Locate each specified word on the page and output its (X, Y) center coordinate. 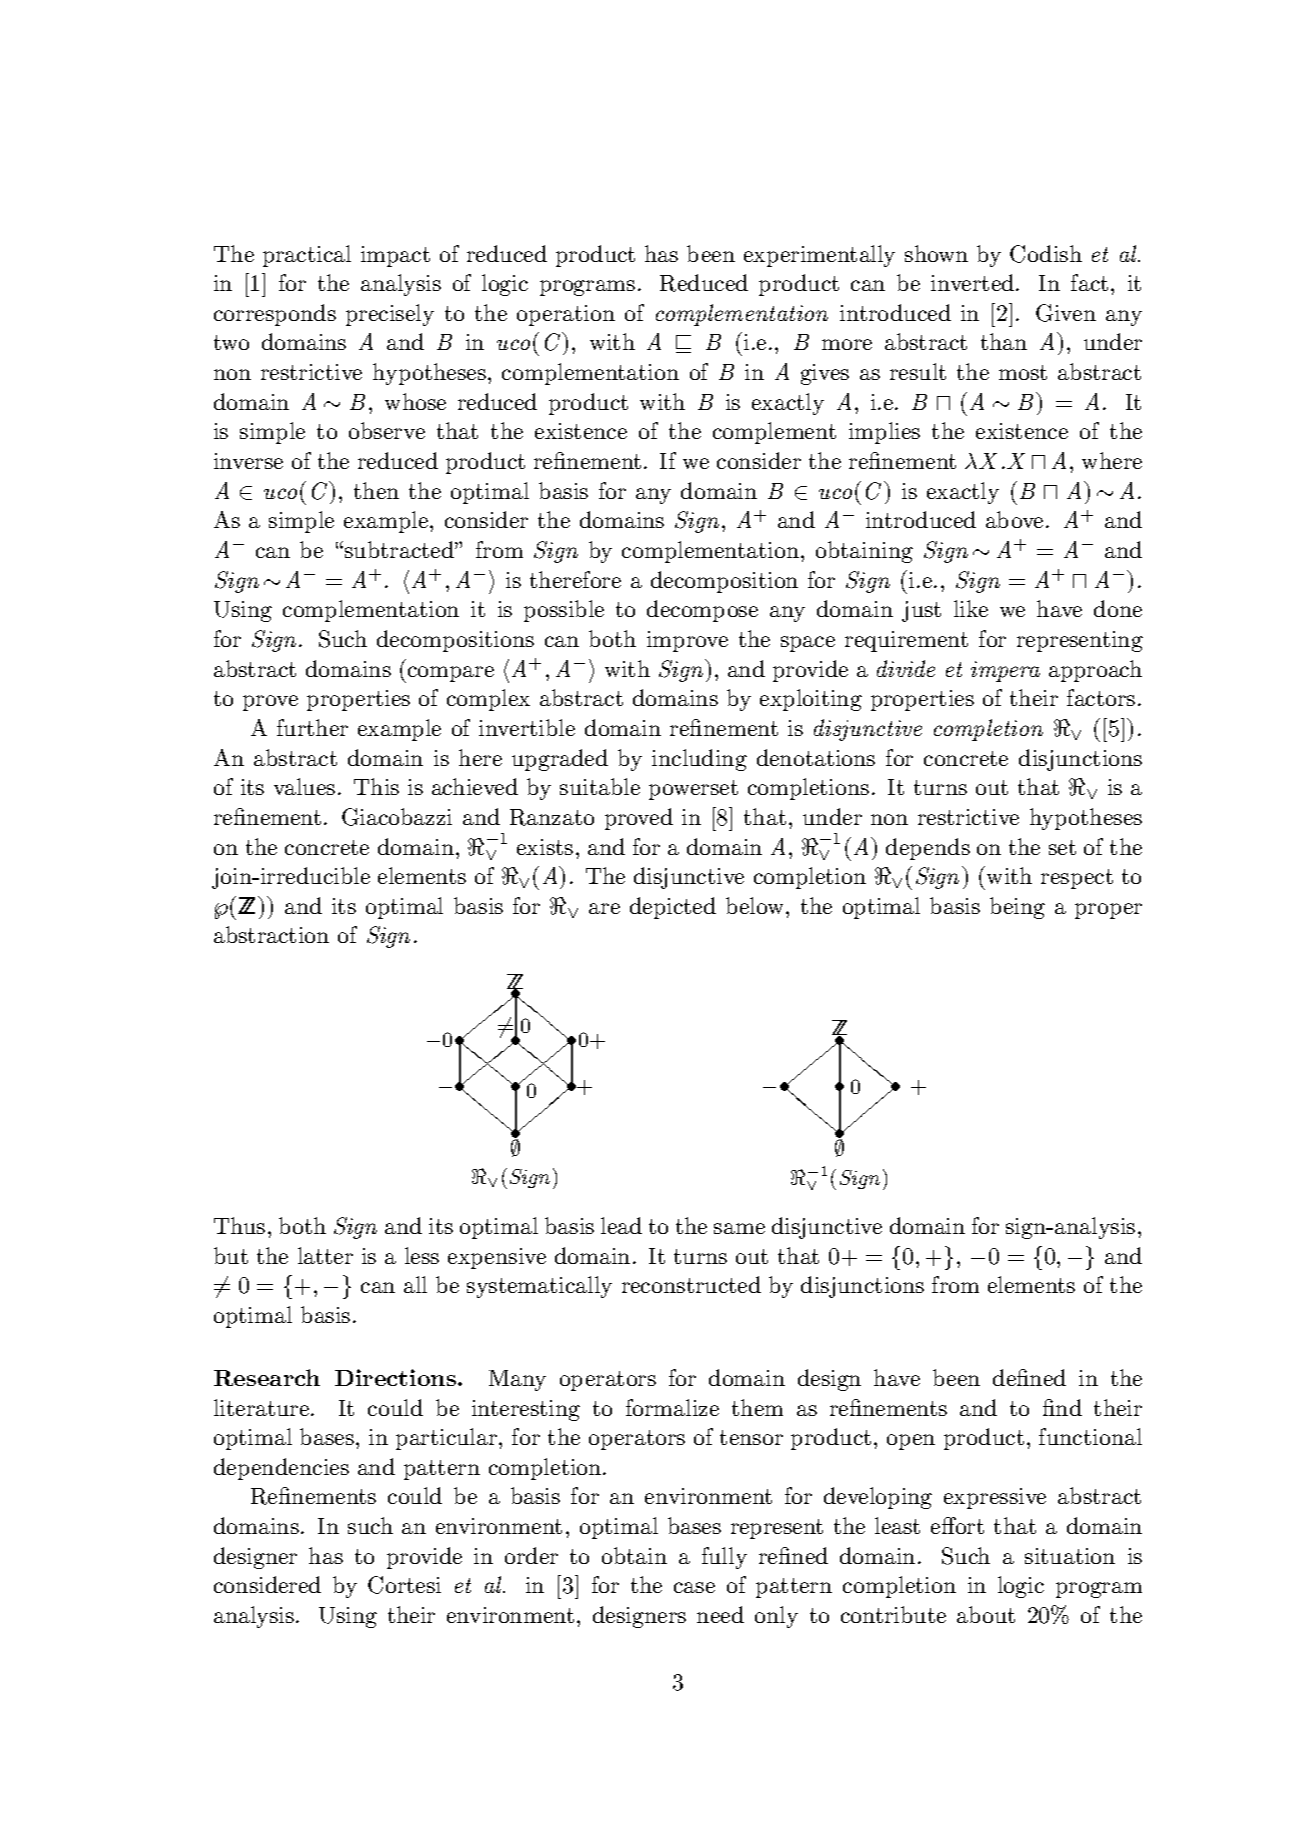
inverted (974, 282)
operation (566, 315)
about (986, 1614)
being (1017, 908)
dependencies (281, 1469)
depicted (673, 908)
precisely (390, 315)
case (694, 1587)
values (304, 786)
